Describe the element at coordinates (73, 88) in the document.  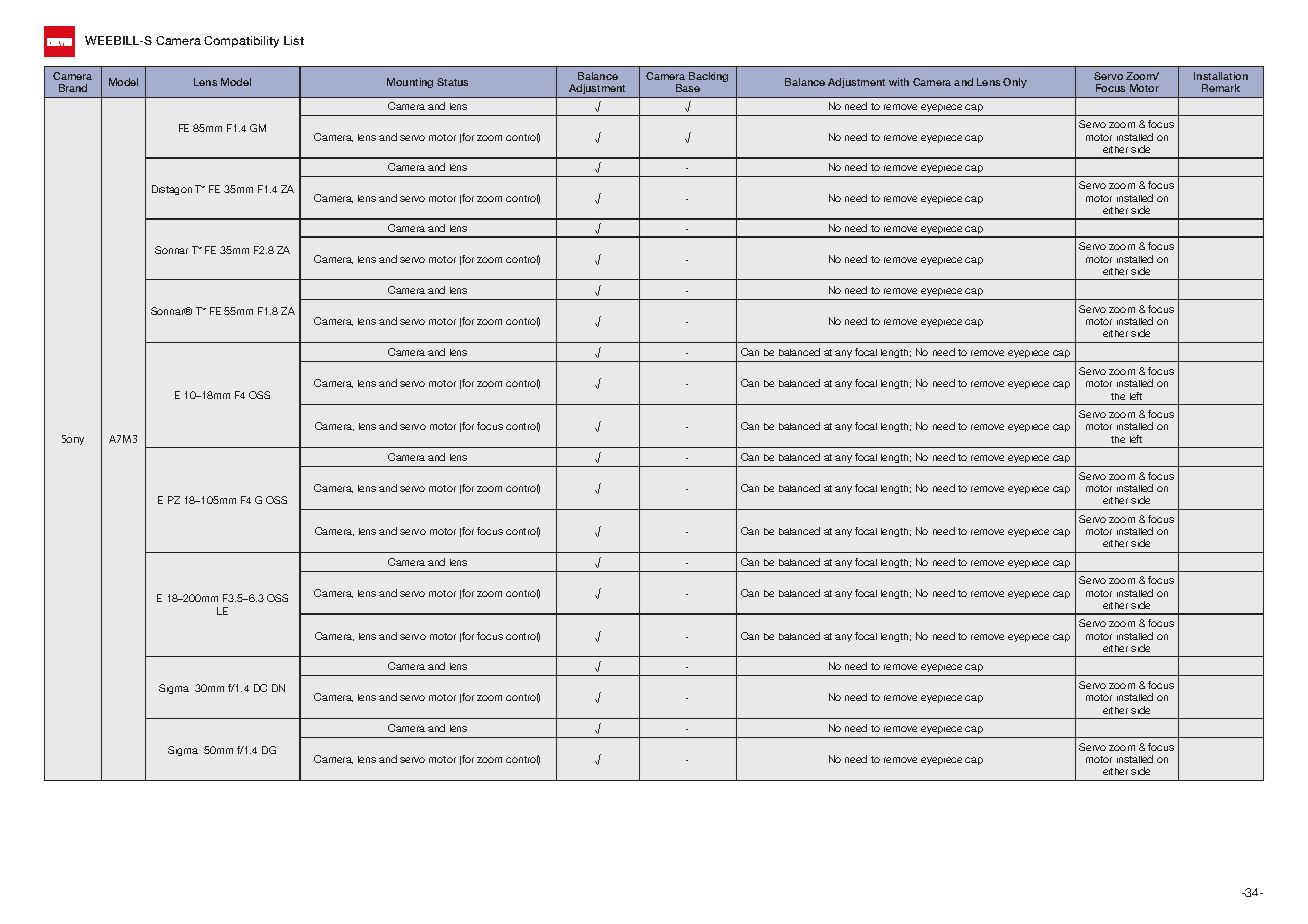
I see `Brand` at that location.
